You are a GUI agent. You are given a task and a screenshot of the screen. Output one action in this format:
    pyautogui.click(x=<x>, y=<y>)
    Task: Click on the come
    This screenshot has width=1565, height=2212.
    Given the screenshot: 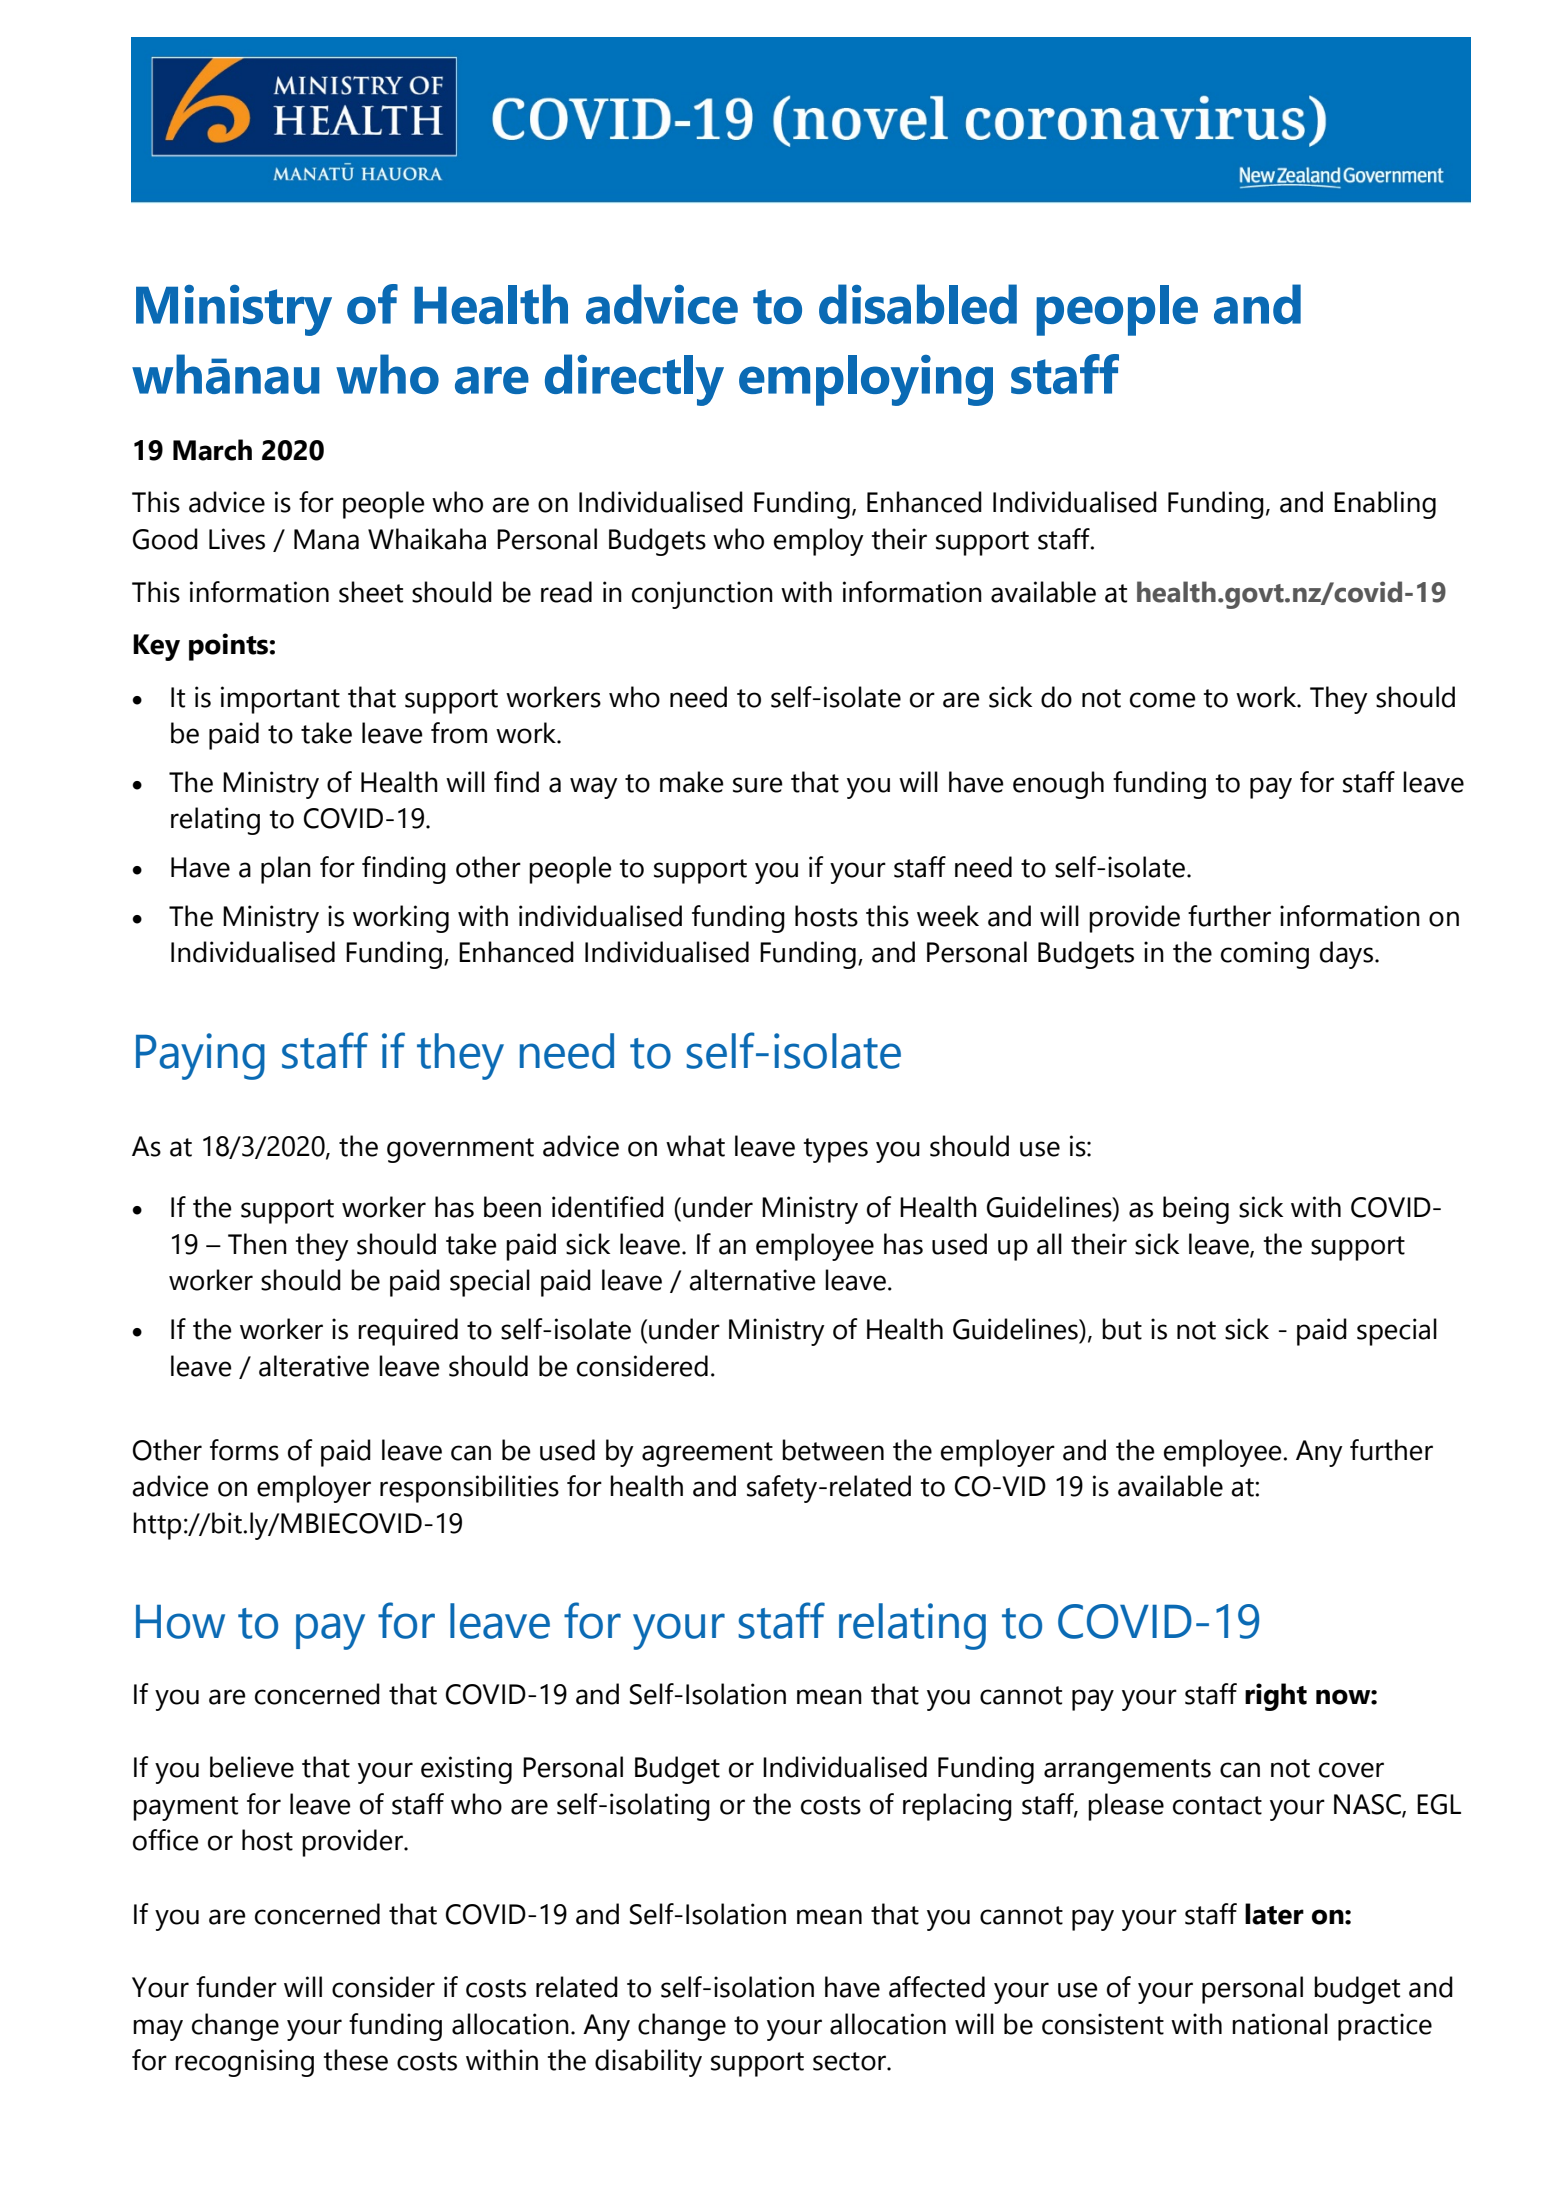 What is the action you would take?
    pyautogui.click(x=1163, y=700)
